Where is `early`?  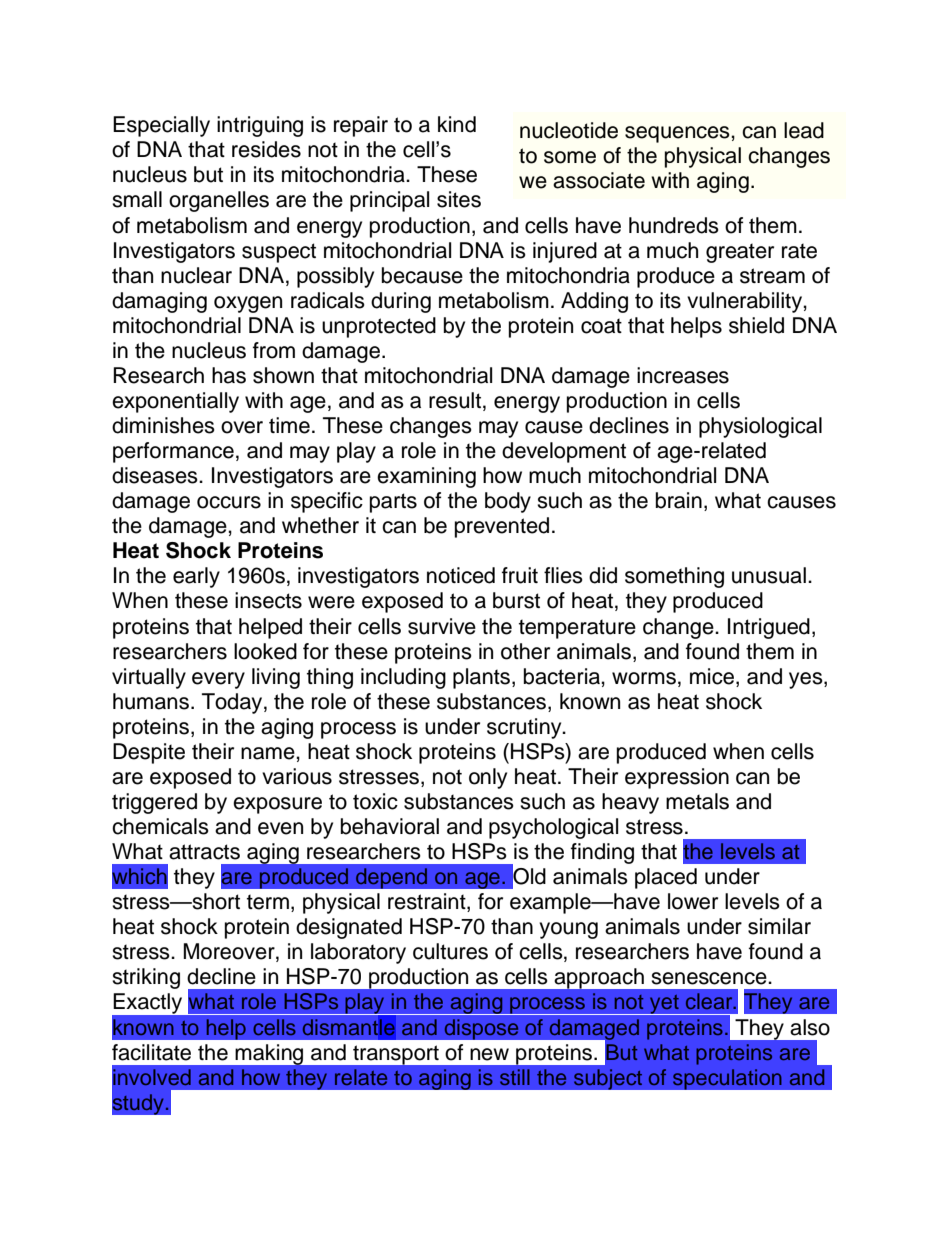 early is located at coordinates (196, 577).
